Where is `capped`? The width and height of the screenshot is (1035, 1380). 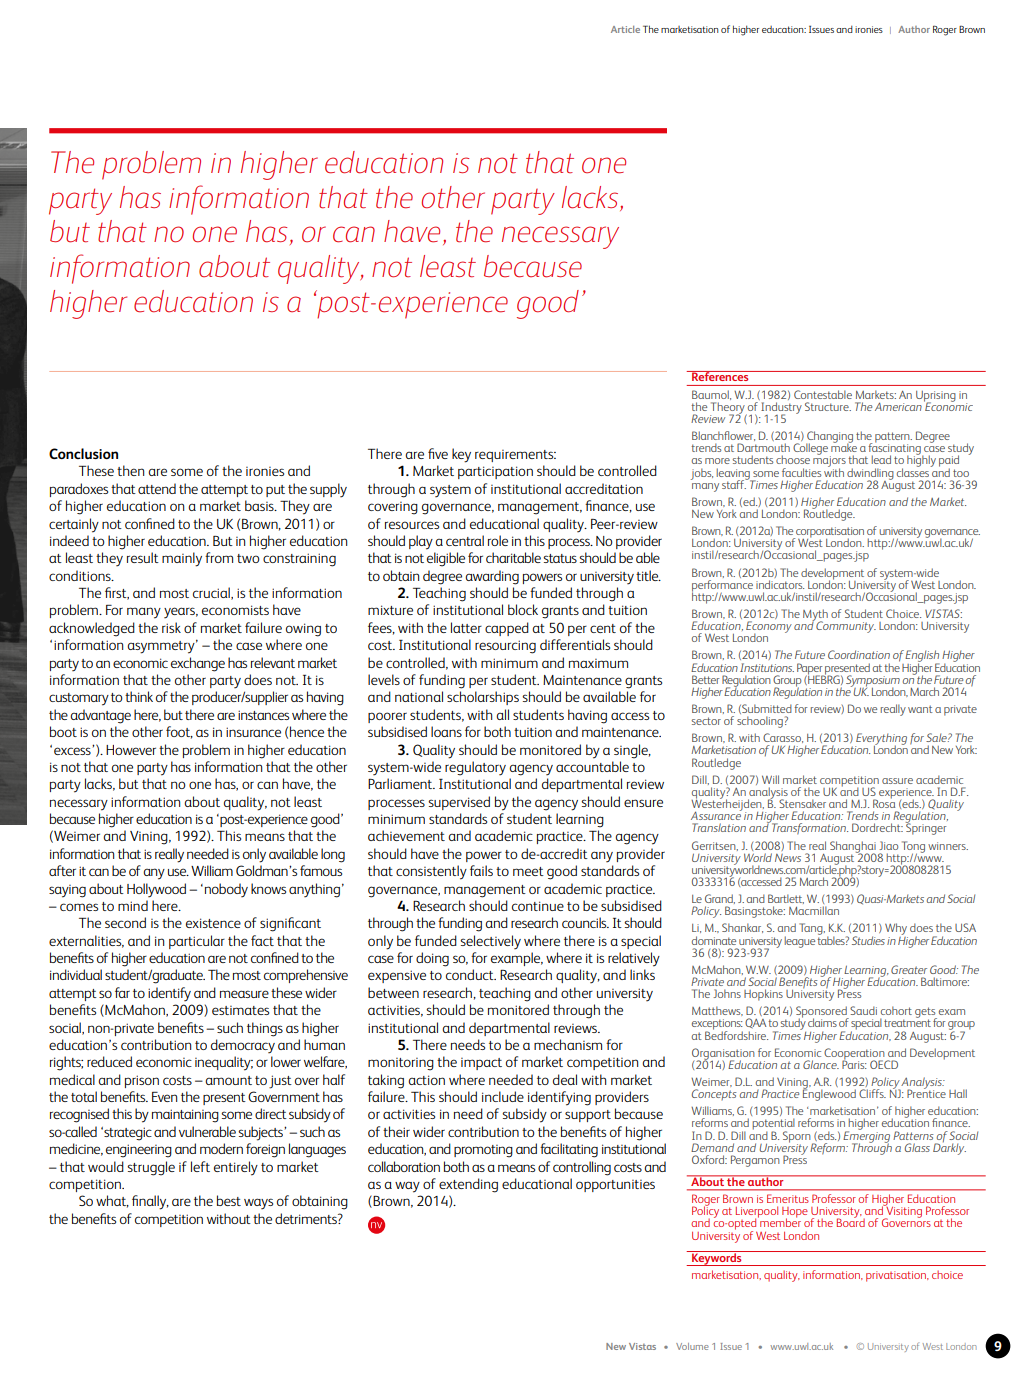
capped is located at coordinates (507, 629).
